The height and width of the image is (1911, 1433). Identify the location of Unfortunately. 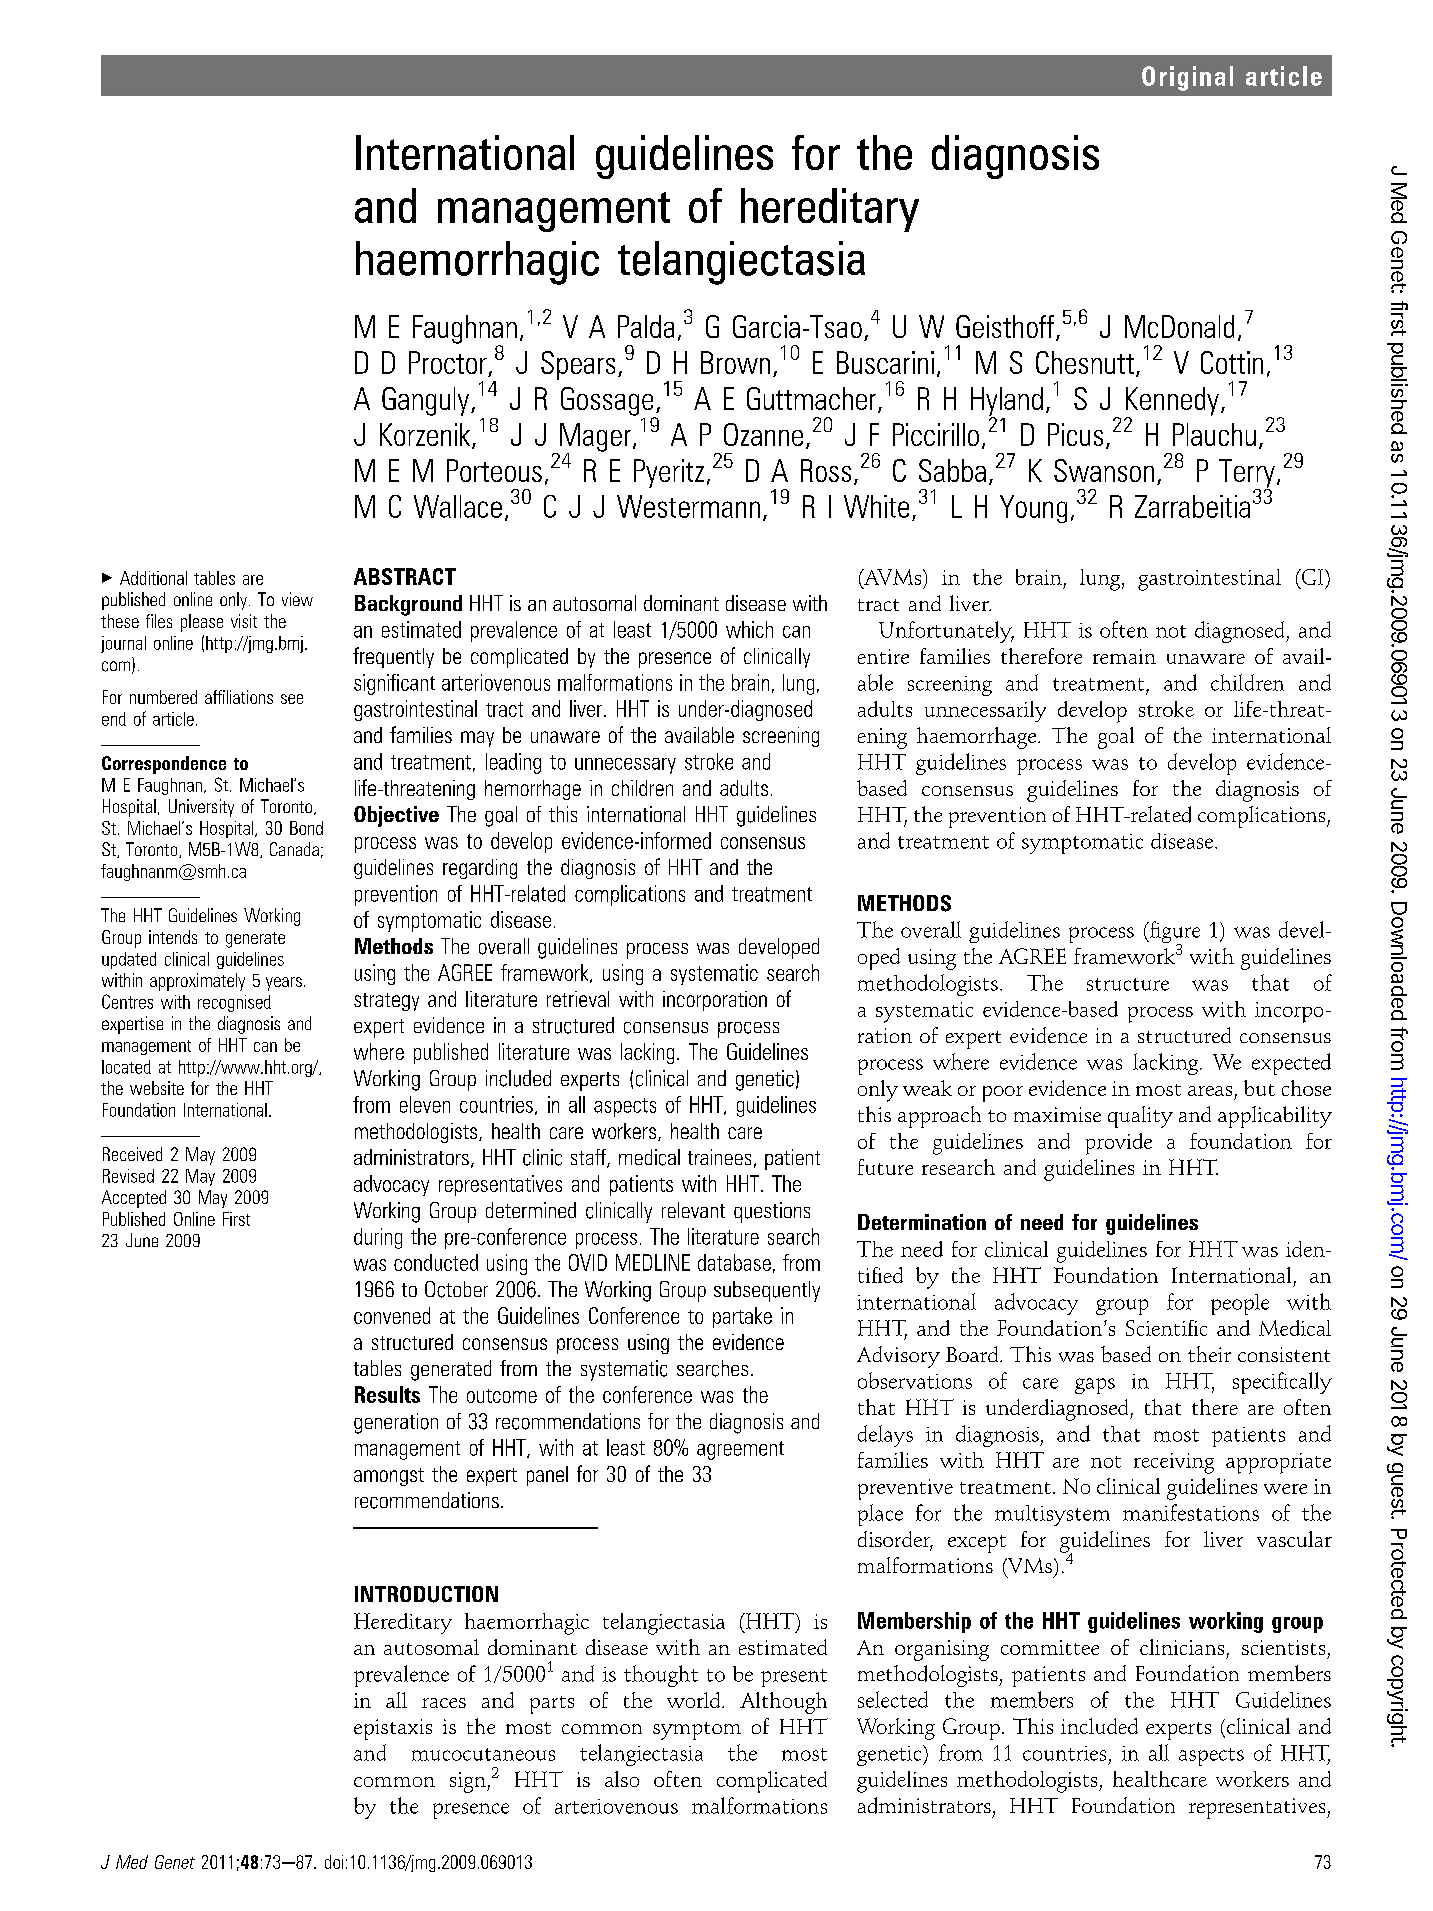
(946, 632).
